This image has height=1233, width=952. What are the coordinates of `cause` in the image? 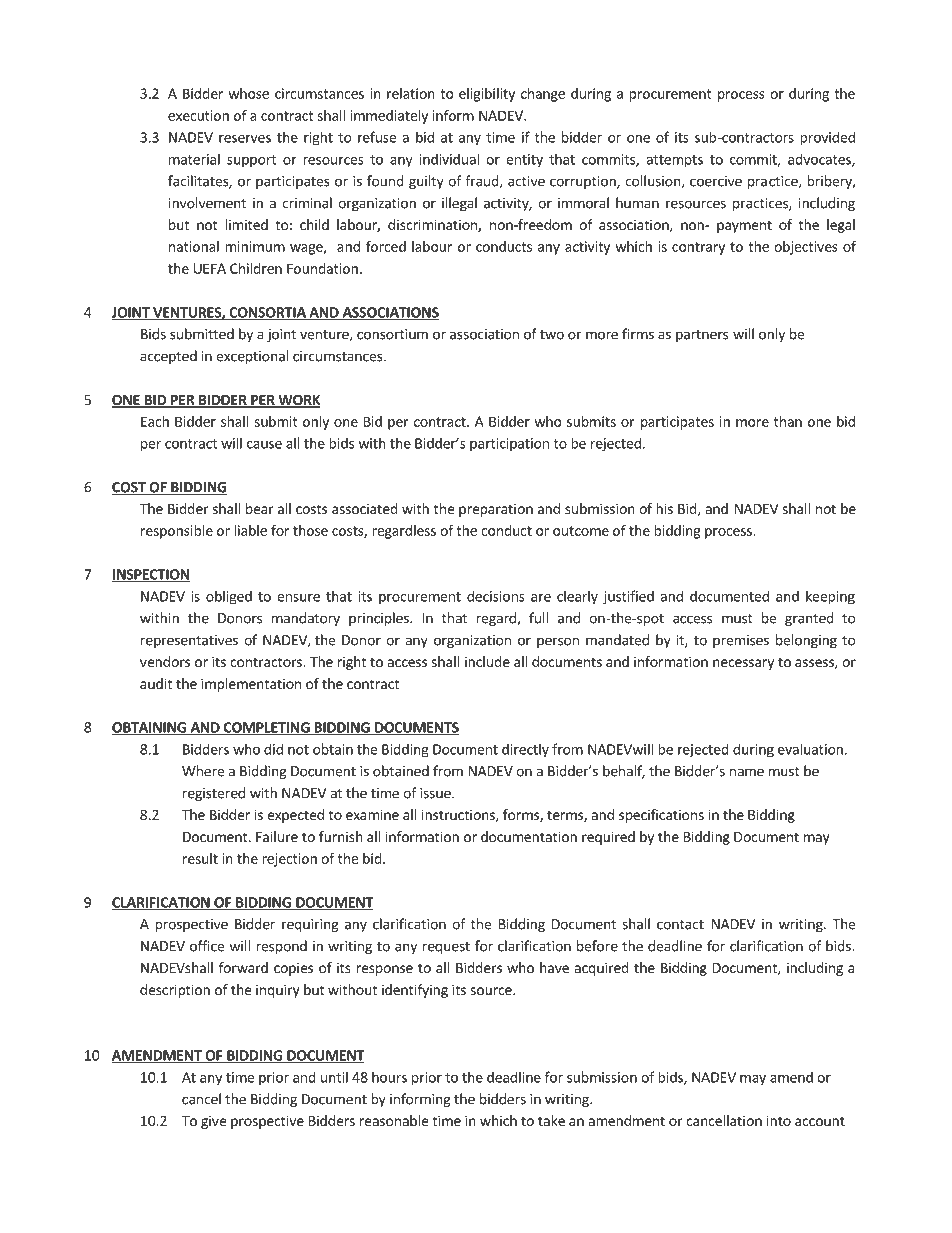 It's located at (264, 445).
